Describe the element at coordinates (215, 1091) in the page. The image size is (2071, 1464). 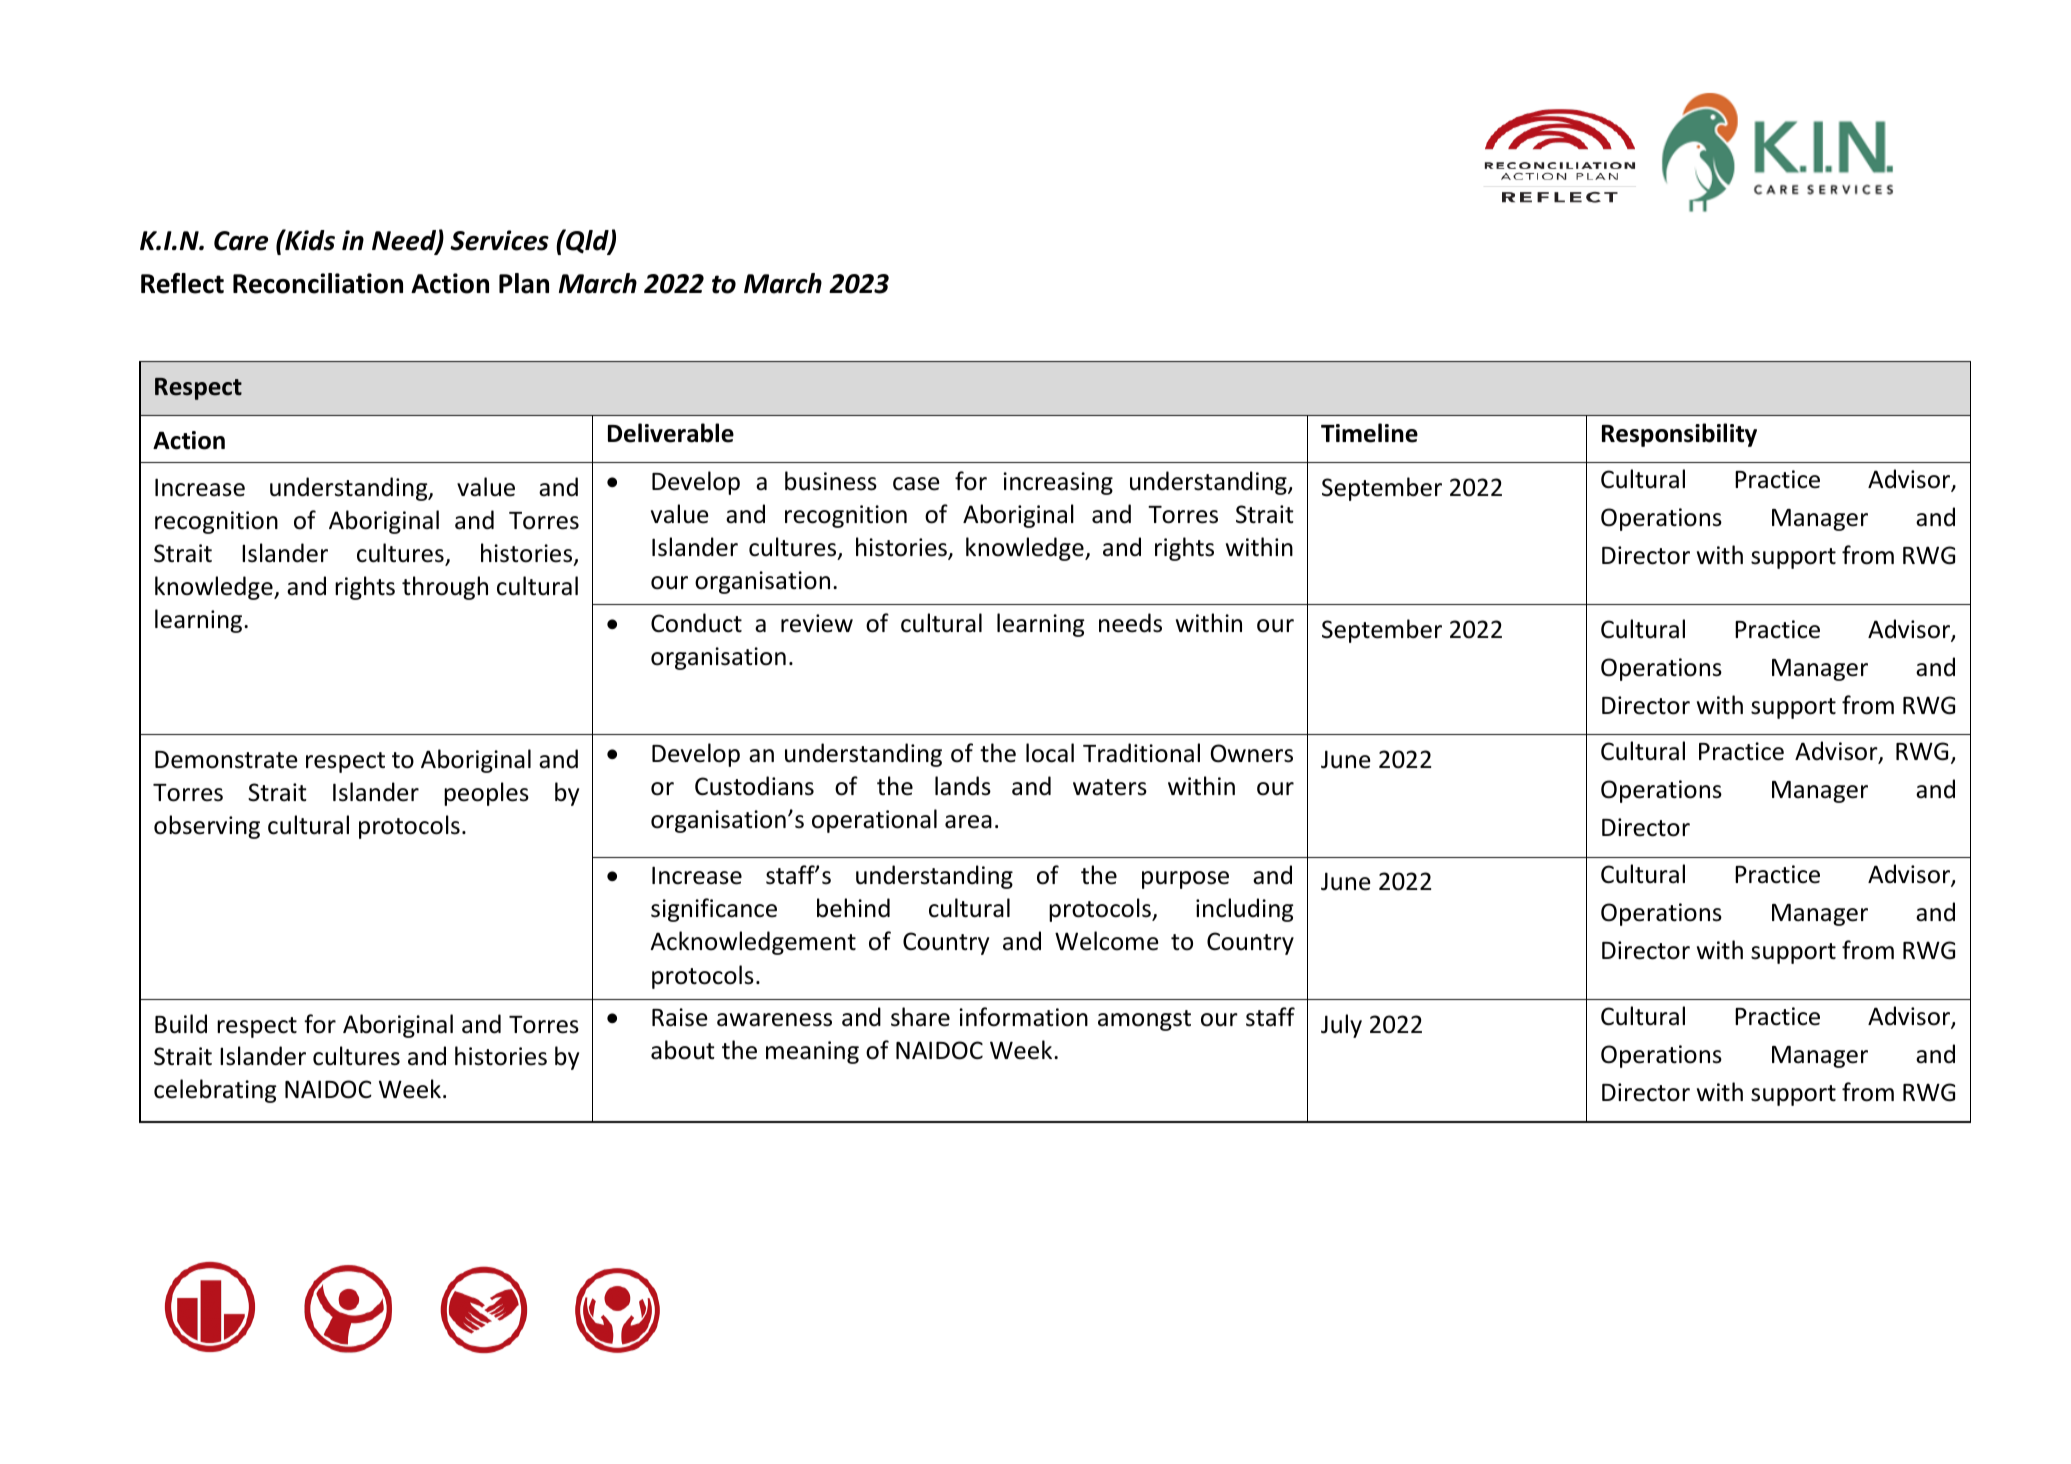
I see `celebrating` at that location.
